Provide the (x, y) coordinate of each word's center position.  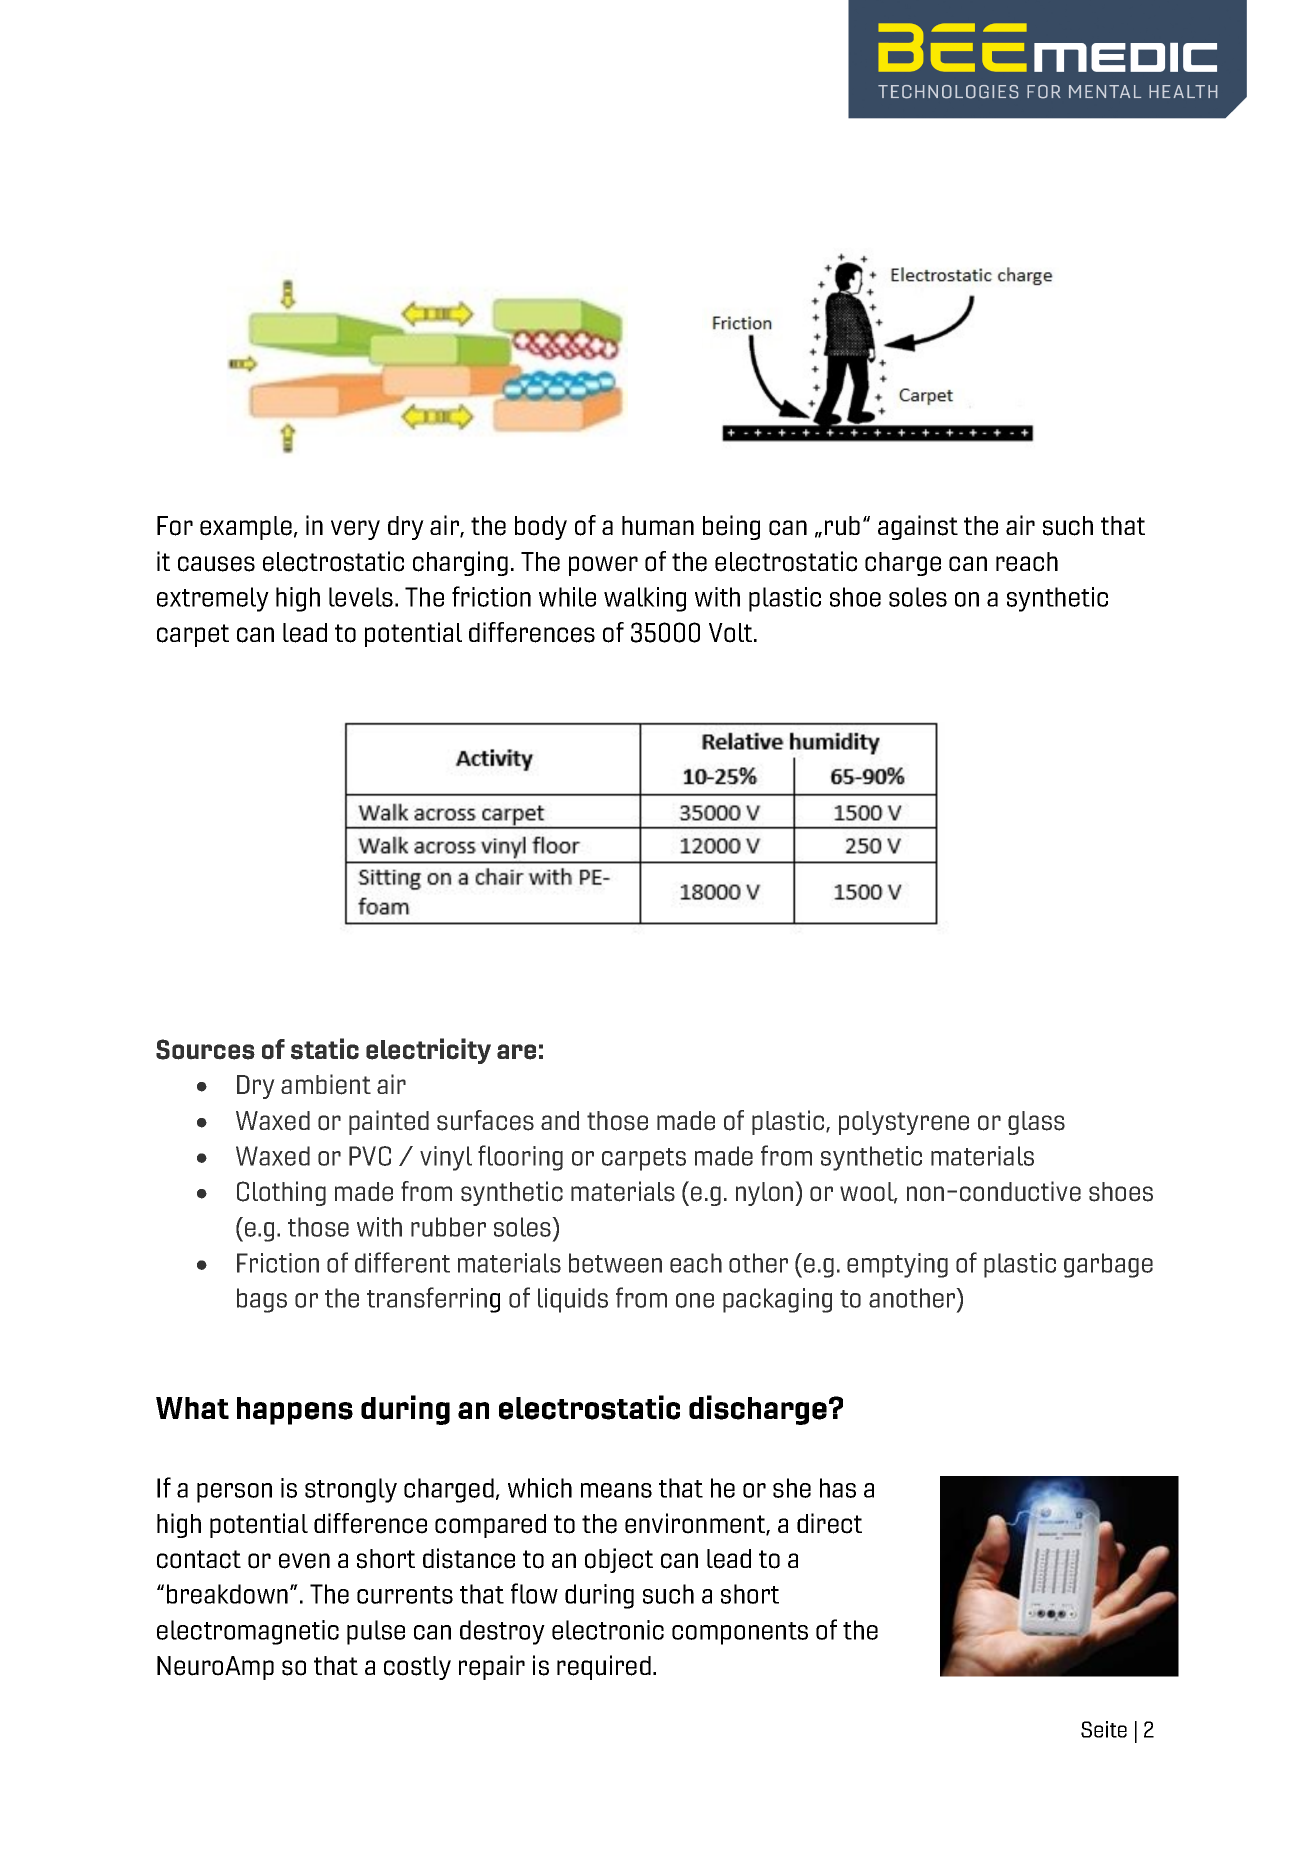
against (918, 527)
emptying (897, 1265)
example (246, 528)
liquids (573, 1300)
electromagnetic (248, 1632)
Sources (205, 1049)
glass (1036, 1123)
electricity (428, 1051)
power (603, 566)
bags (262, 1300)
